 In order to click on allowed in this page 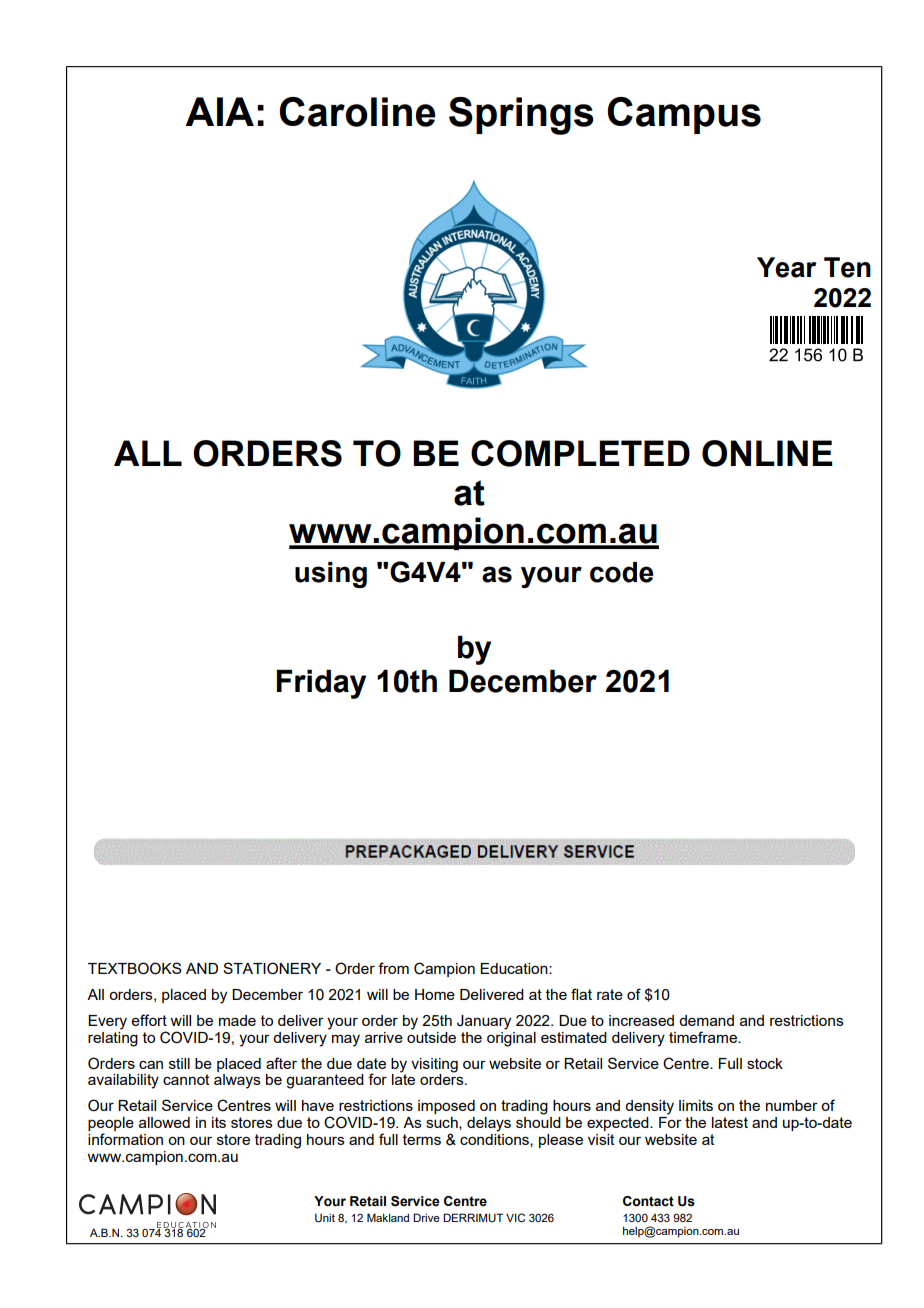, I will do `click(164, 1122)`.
